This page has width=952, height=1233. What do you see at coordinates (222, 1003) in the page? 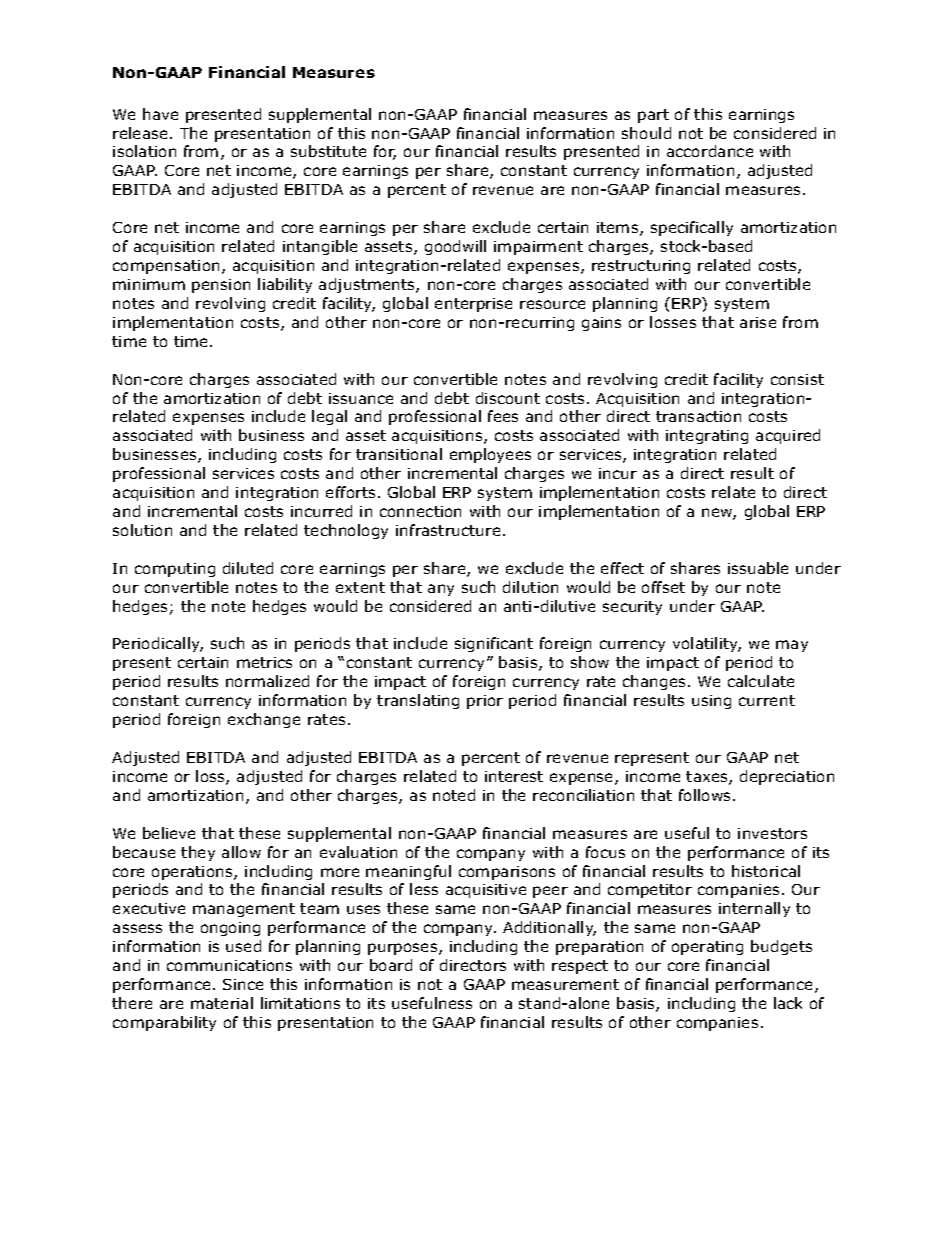
I see `material` at bounding box center [222, 1003].
